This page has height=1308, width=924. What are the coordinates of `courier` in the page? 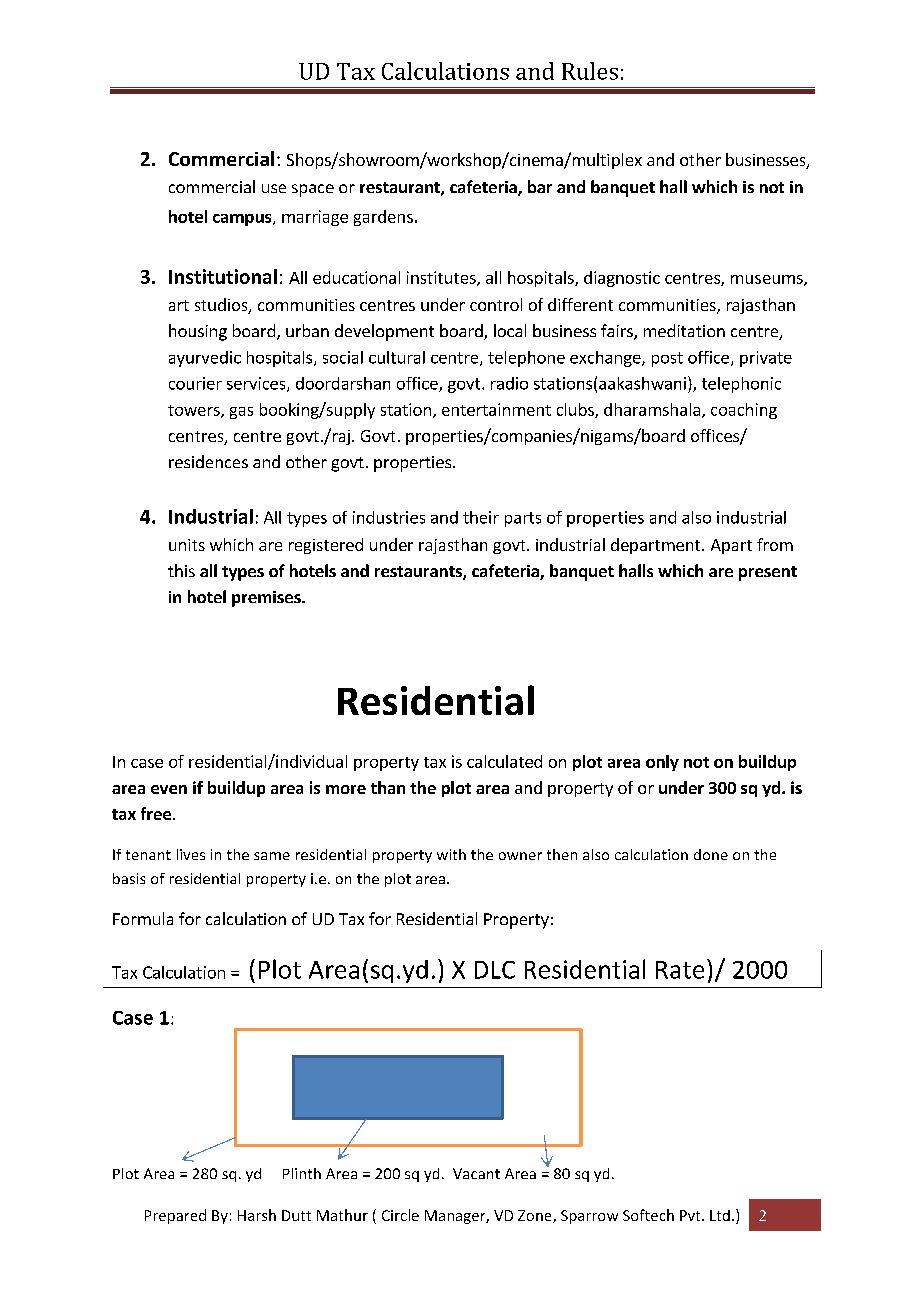 It's located at (195, 383).
